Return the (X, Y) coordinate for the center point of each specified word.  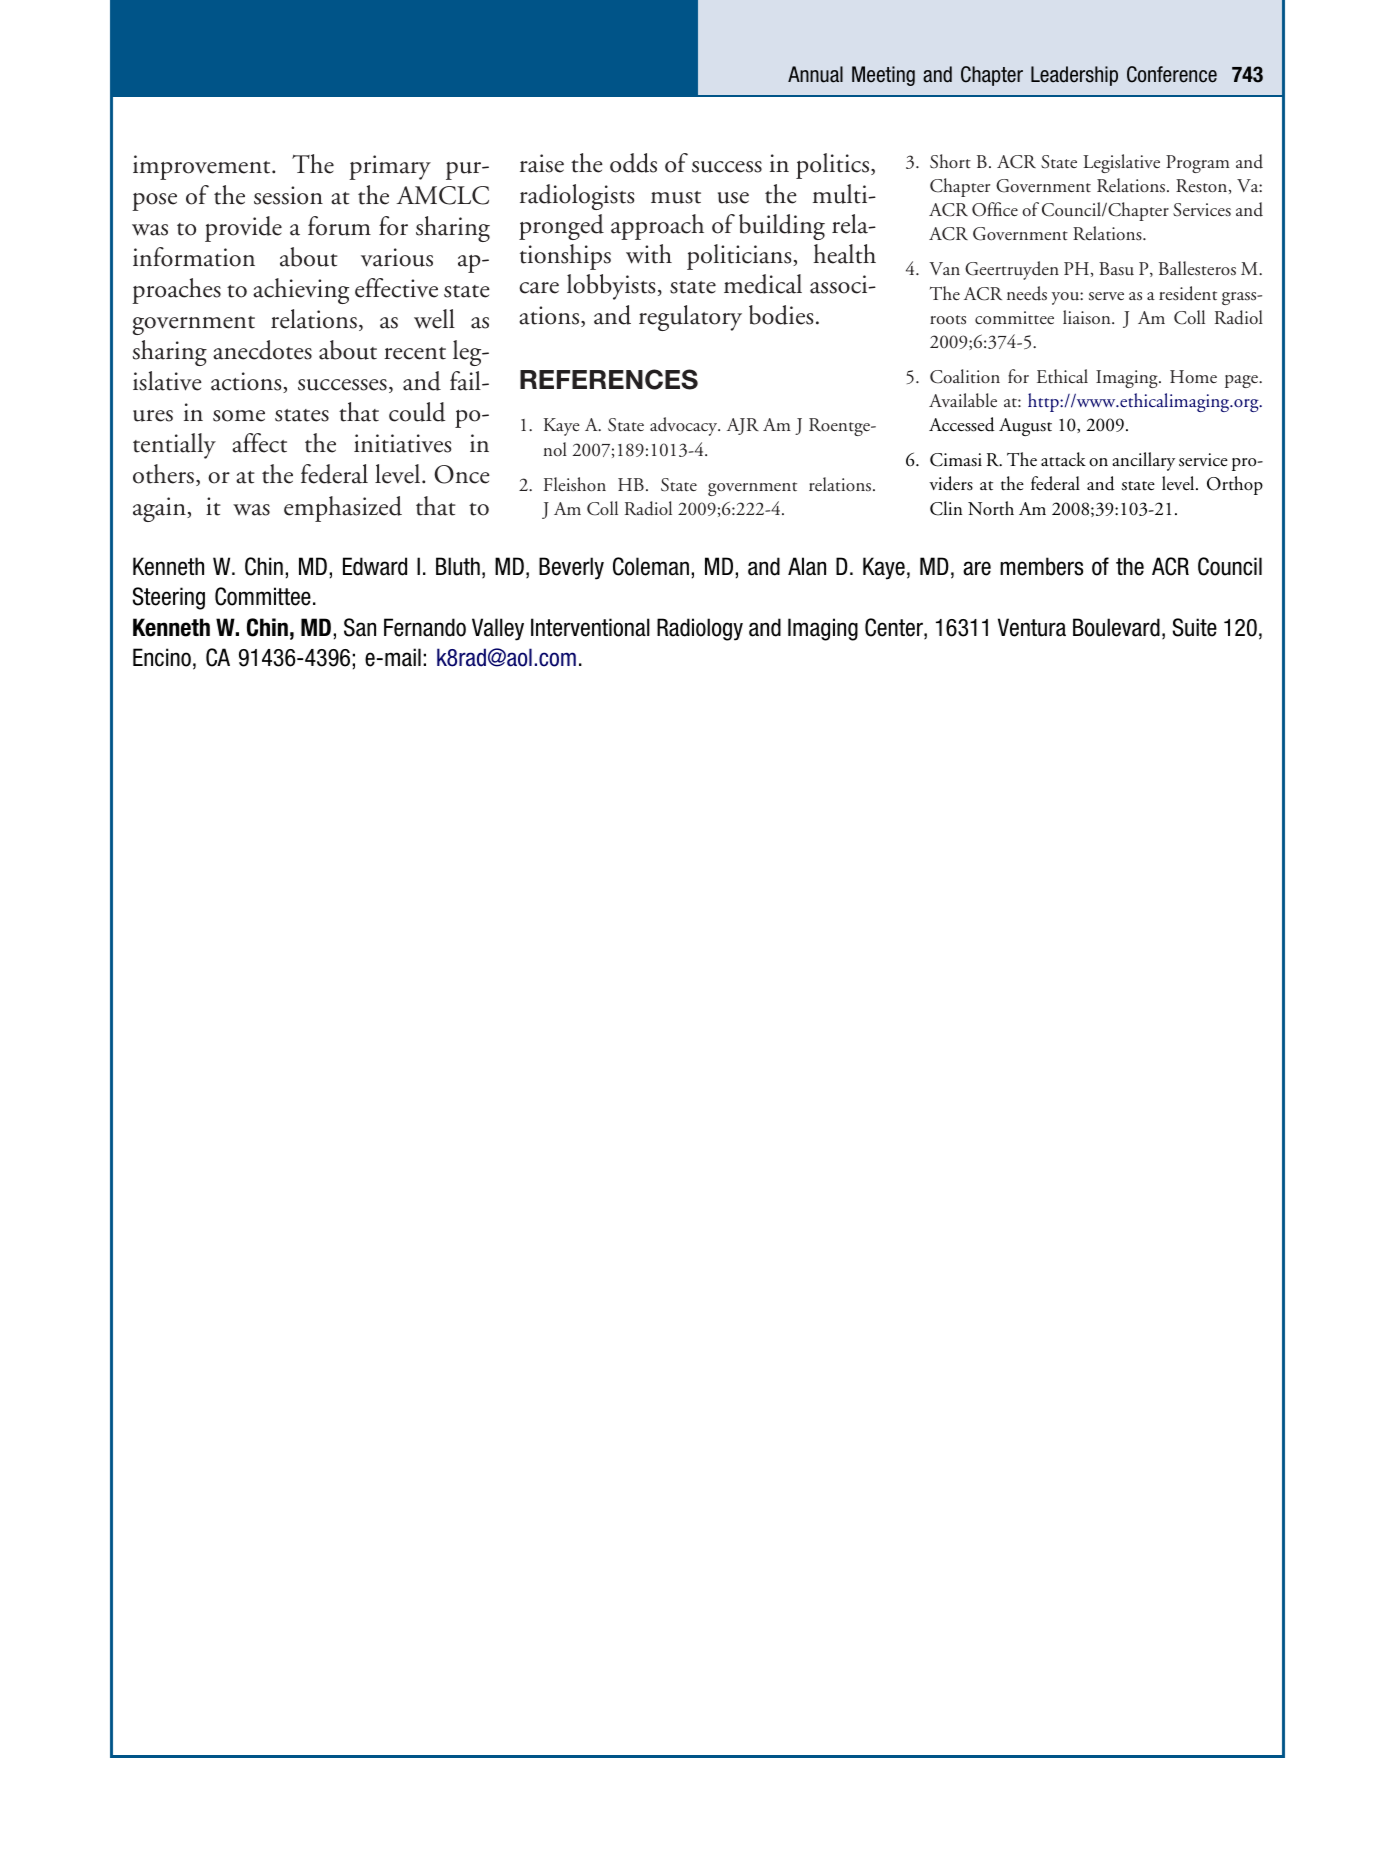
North (991, 508)
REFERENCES (609, 379)
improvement (203, 167)
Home (1193, 376)
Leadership (1074, 76)
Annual (815, 74)
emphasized (343, 509)
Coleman (651, 566)
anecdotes (262, 350)
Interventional (590, 627)
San (360, 627)
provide (243, 229)
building (782, 227)
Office (995, 209)
